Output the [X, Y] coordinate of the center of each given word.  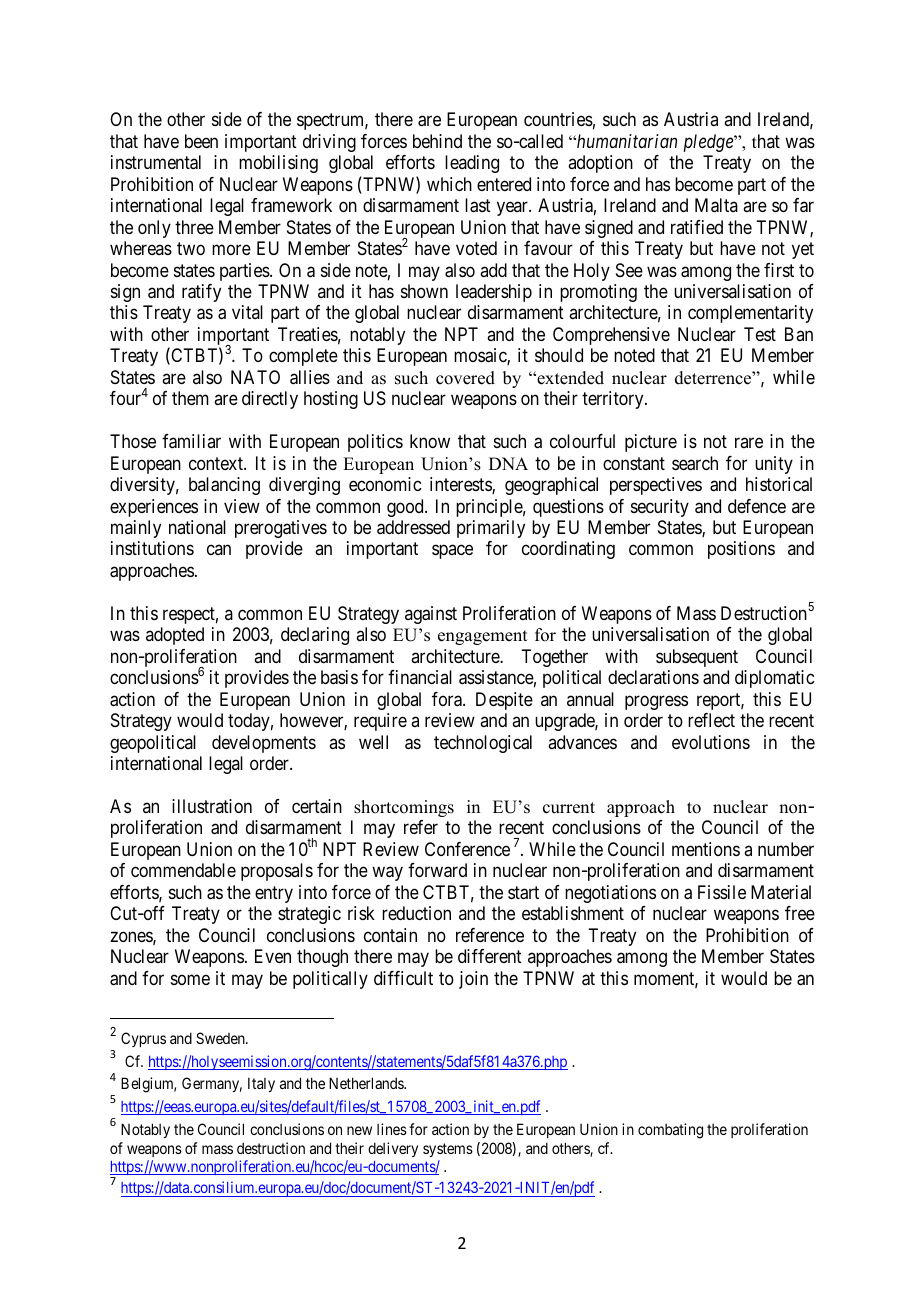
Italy [261, 1084]
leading [472, 164]
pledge [709, 143]
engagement [482, 637]
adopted [175, 636]
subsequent [697, 658]
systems [448, 1150]
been [201, 141]
